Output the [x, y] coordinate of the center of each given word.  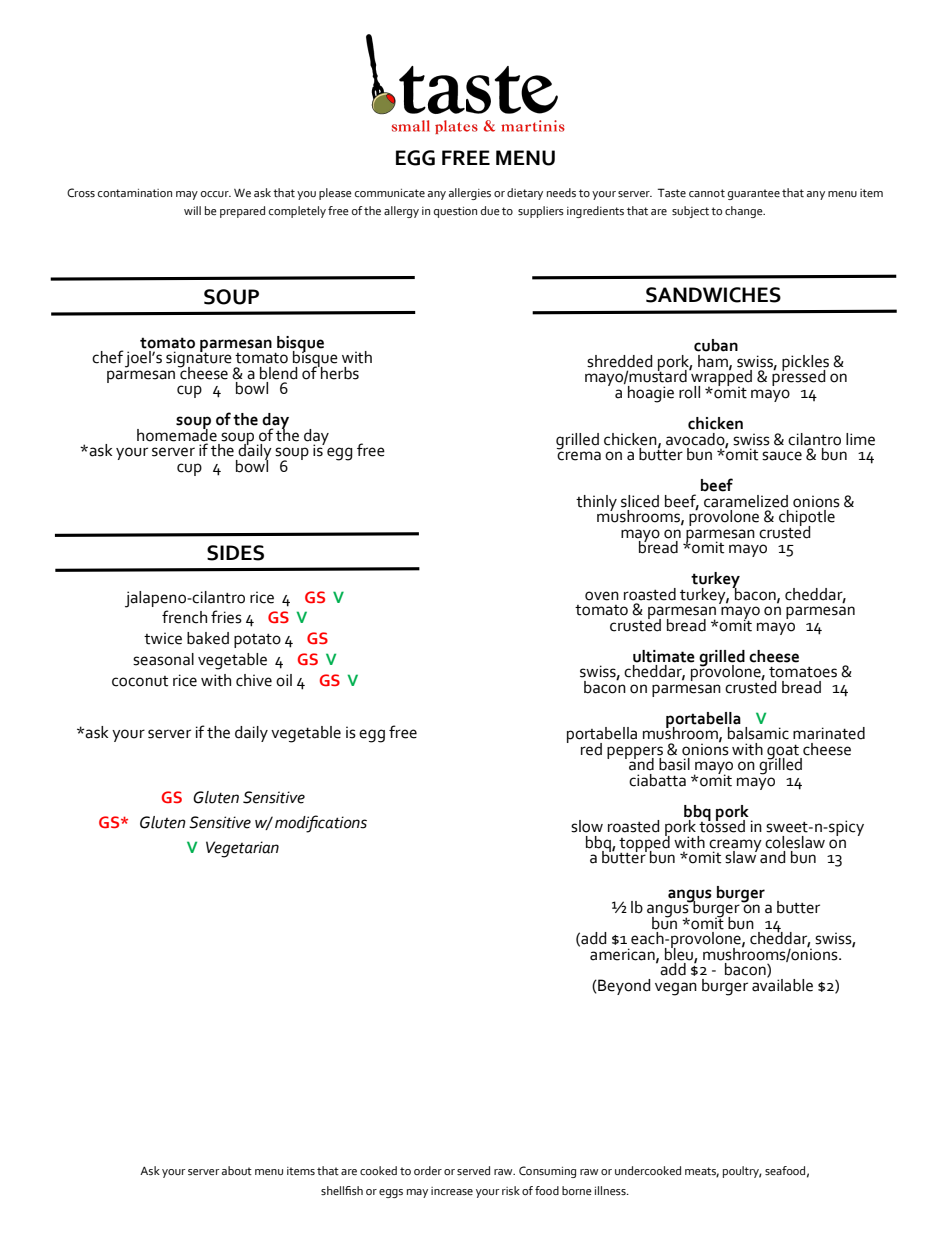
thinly [596, 503]
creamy [735, 846]
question [455, 212]
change [745, 212]
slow [587, 826]
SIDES [235, 553]
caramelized [746, 501]
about [237, 1171]
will [192, 210]
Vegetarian [242, 849]
